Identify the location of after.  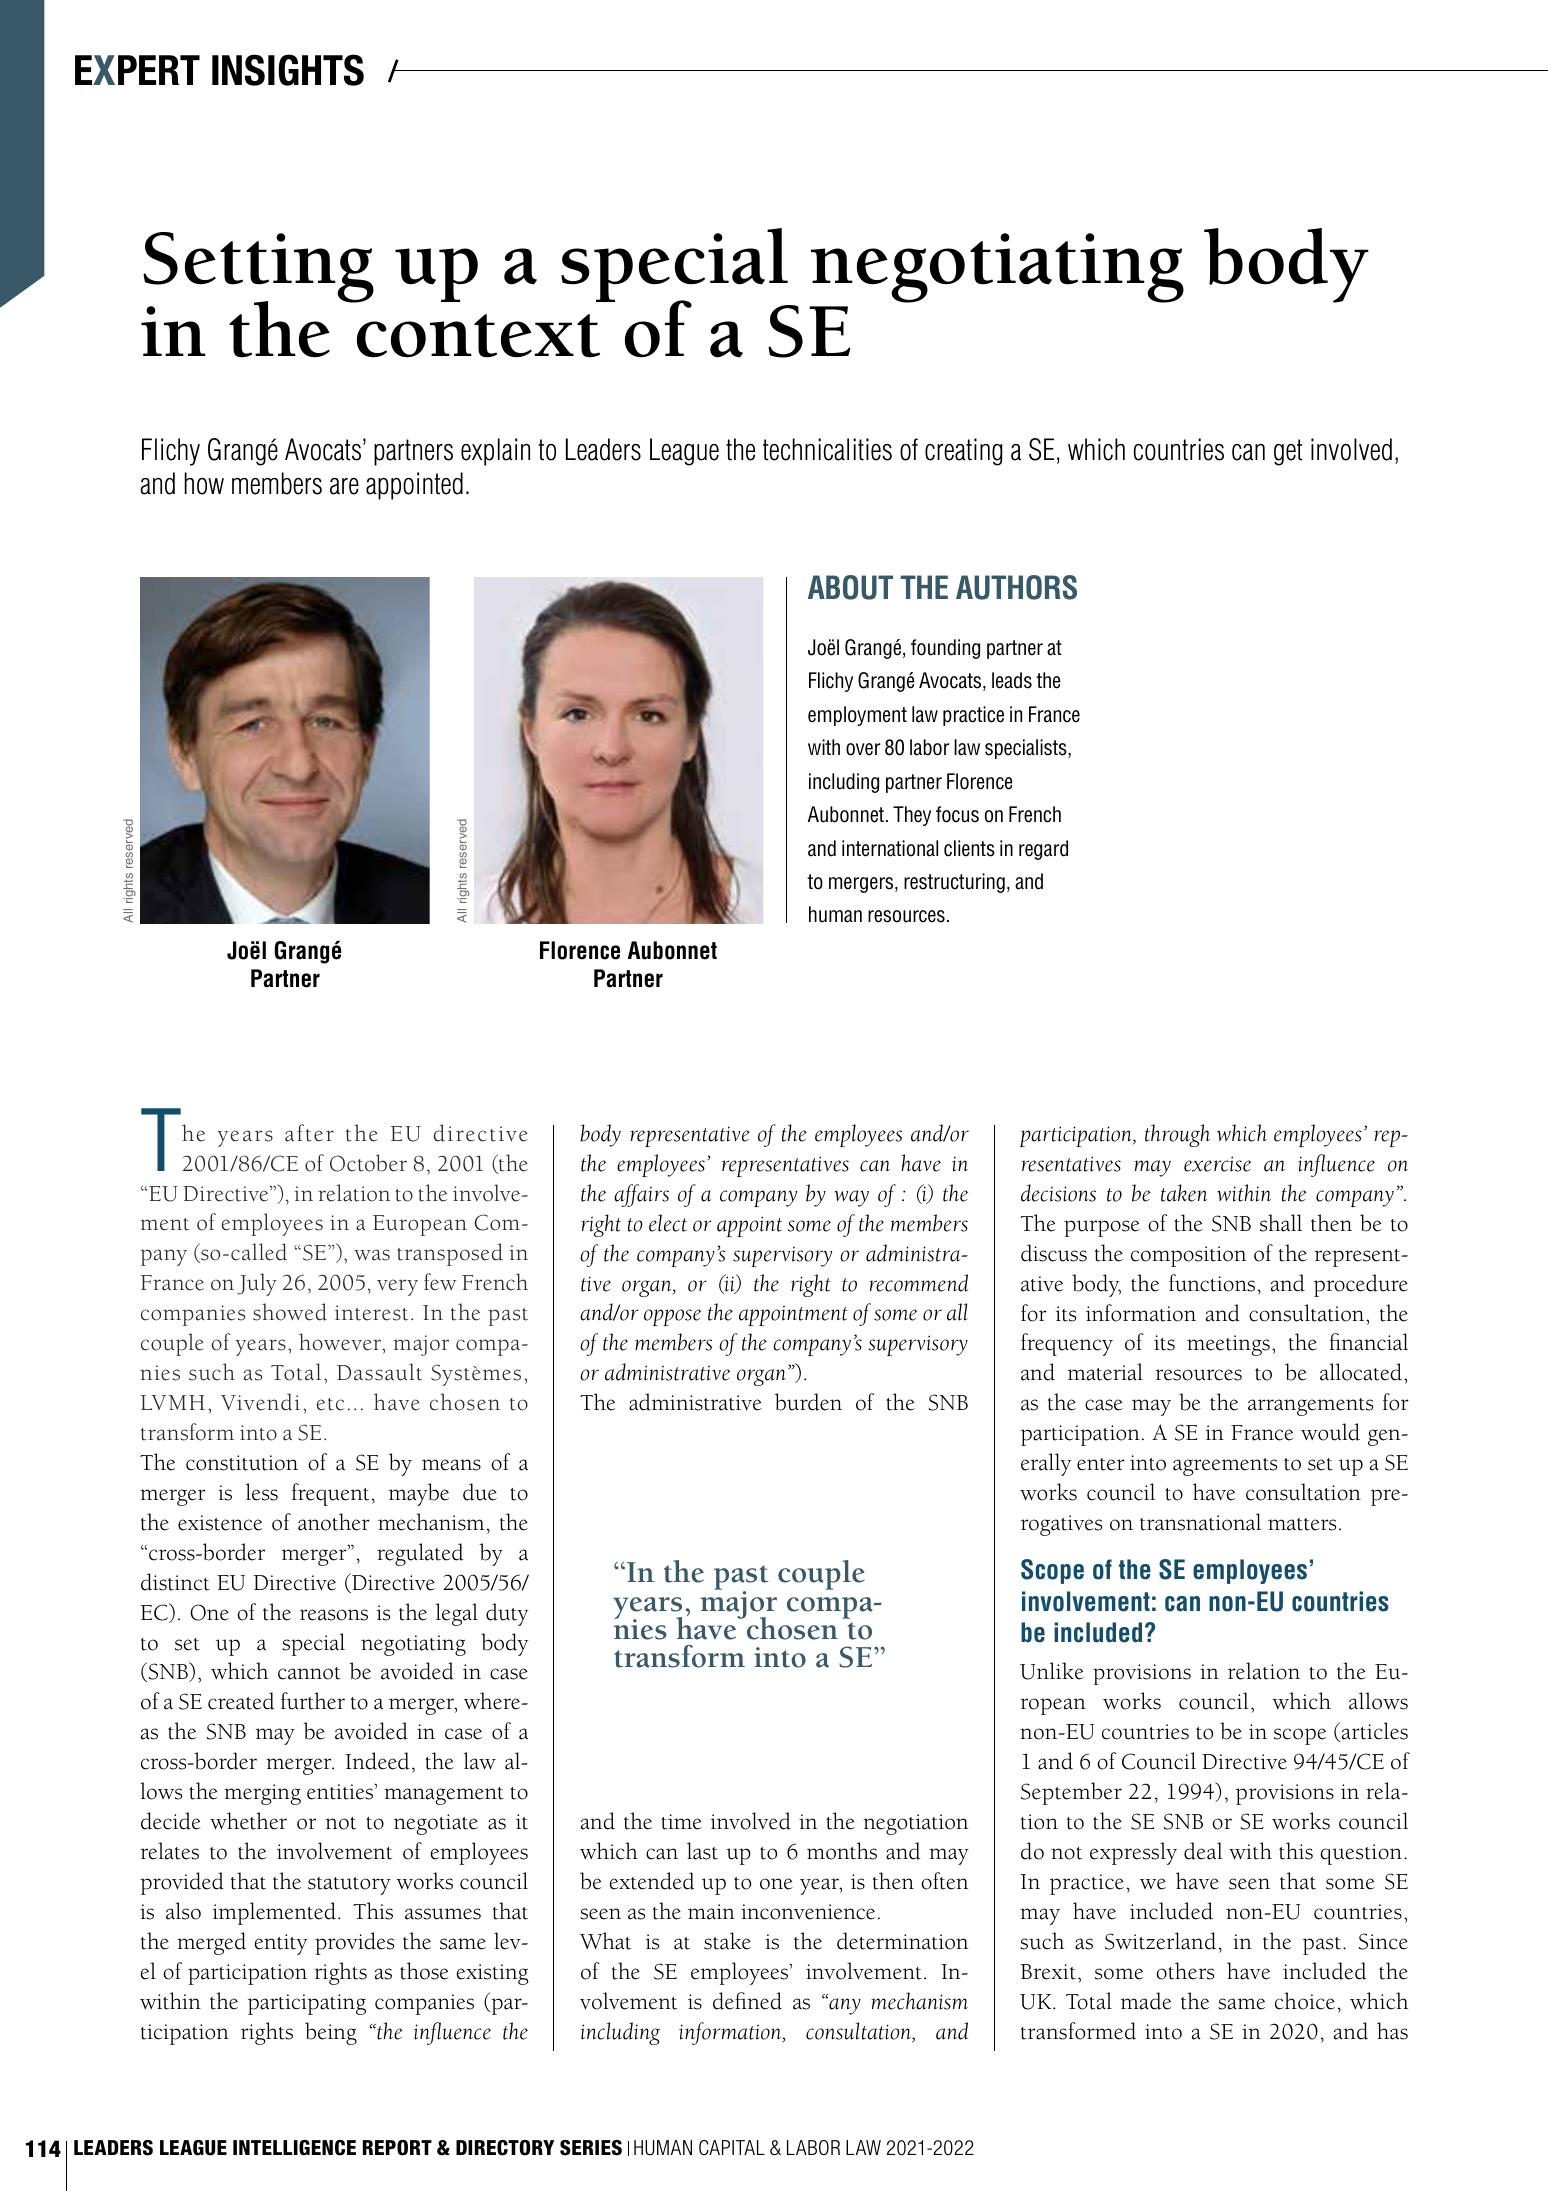
(309, 1133).
